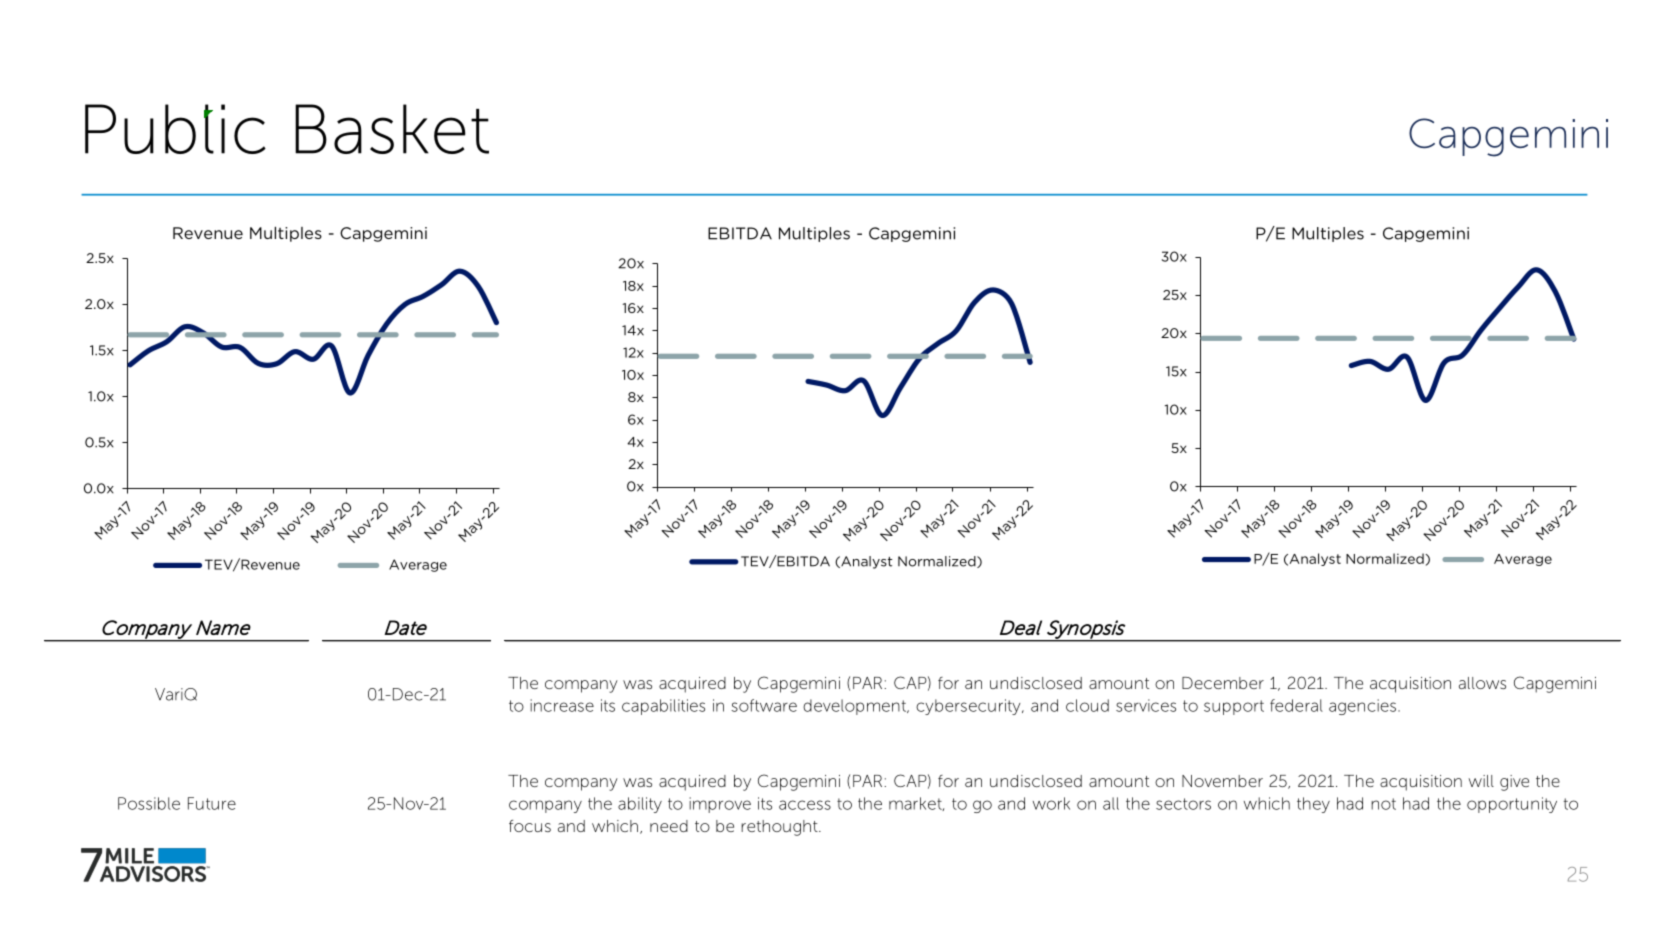  I want to click on Future, so click(212, 803).
